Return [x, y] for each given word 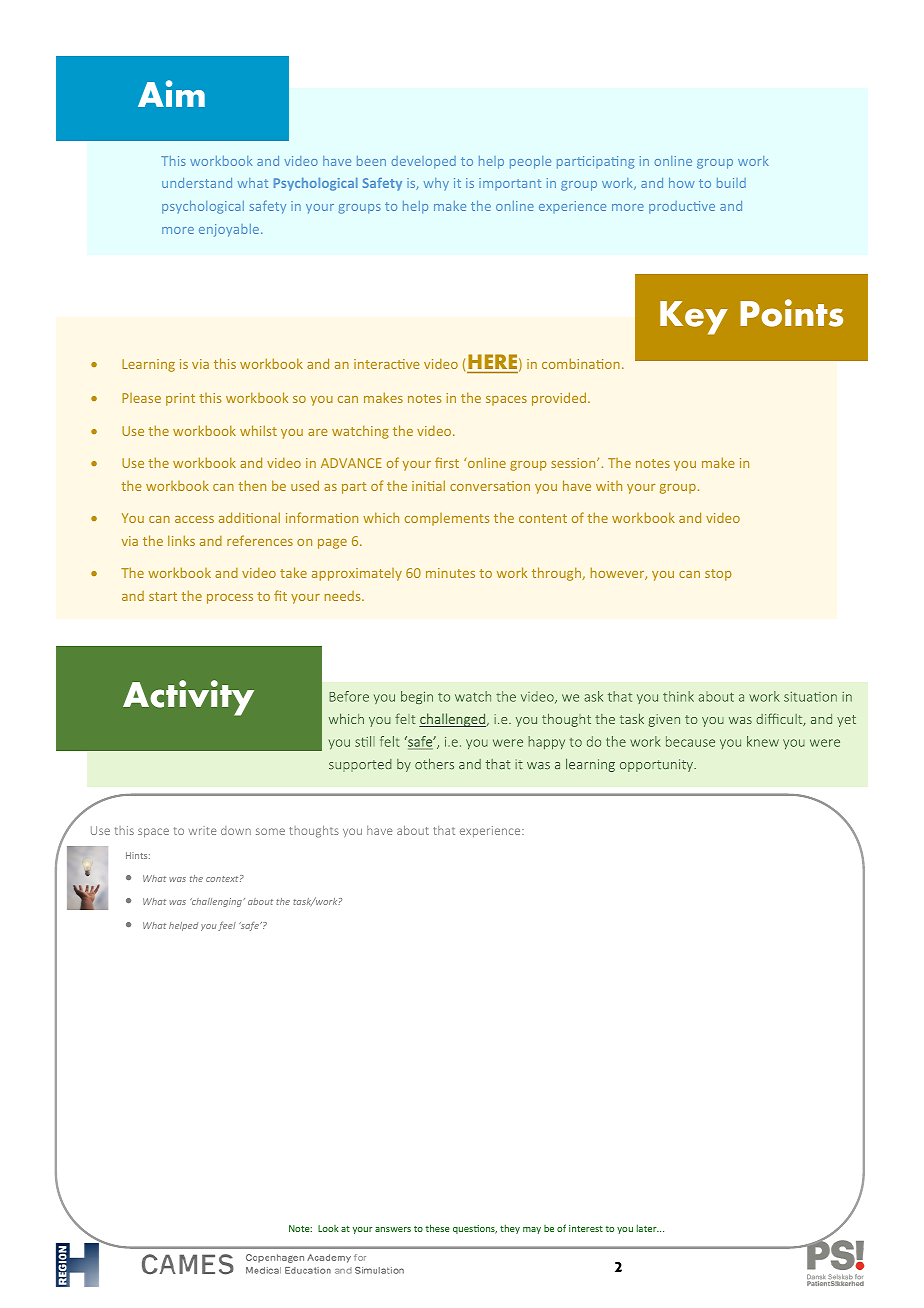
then [252, 485]
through [557, 574]
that [444, 830]
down [236, 830]
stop [718, 575]
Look [328, 1228]
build [731, 183]
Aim [171, 93]
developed [424, 162]
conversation [490, 486]
